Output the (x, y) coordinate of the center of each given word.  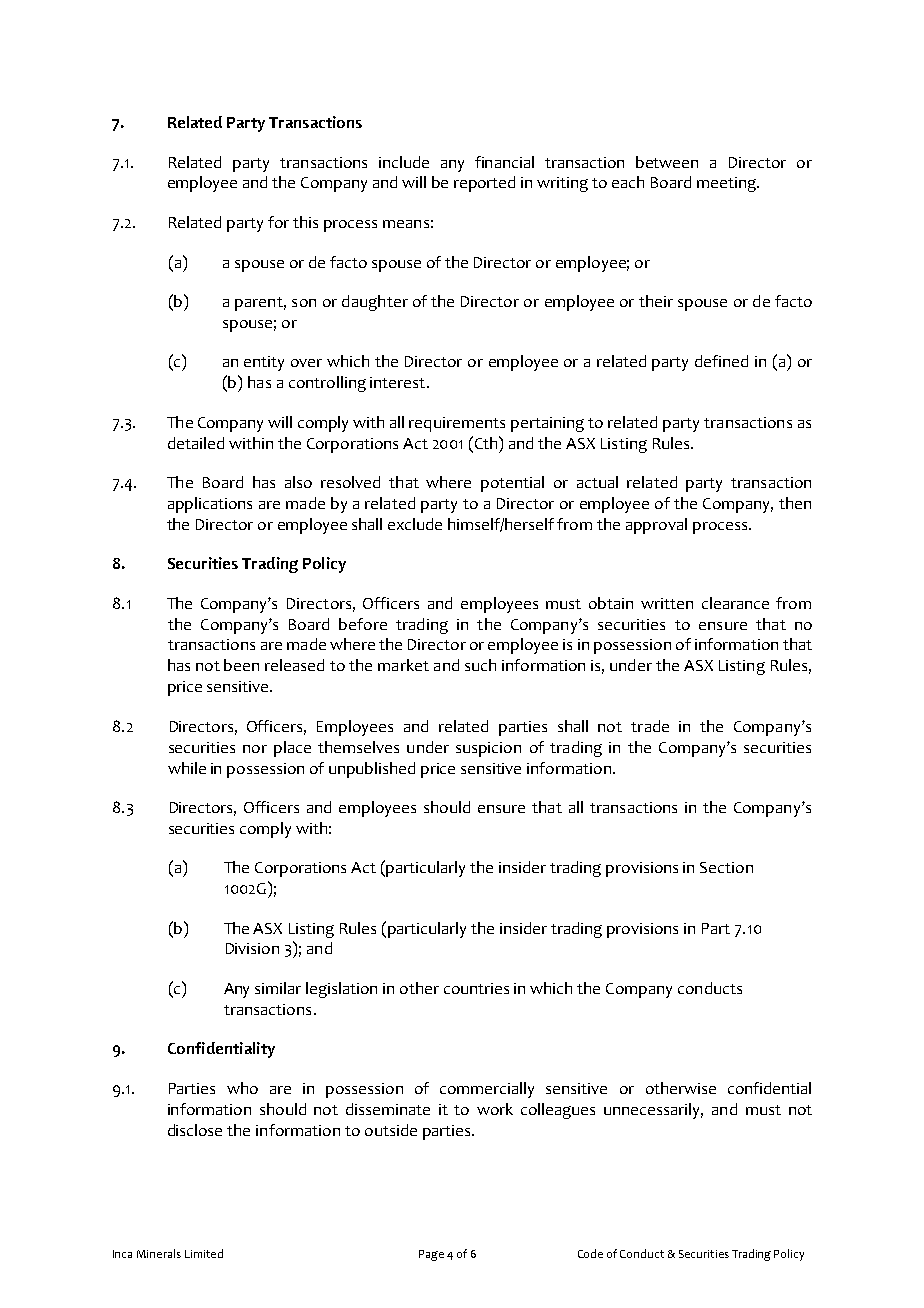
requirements (457, 424)
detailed (196, 443)
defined (721, 361)
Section (726, 867)
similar (278, 988)
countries (476, 988)
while (187, 768)
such (480, 665)
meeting (727, 184)
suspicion (488, 749)
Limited (204, 1253)
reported (484, 184)
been (241, 665)
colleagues (558, 1111)
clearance (735, 603)
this (305, 222)
